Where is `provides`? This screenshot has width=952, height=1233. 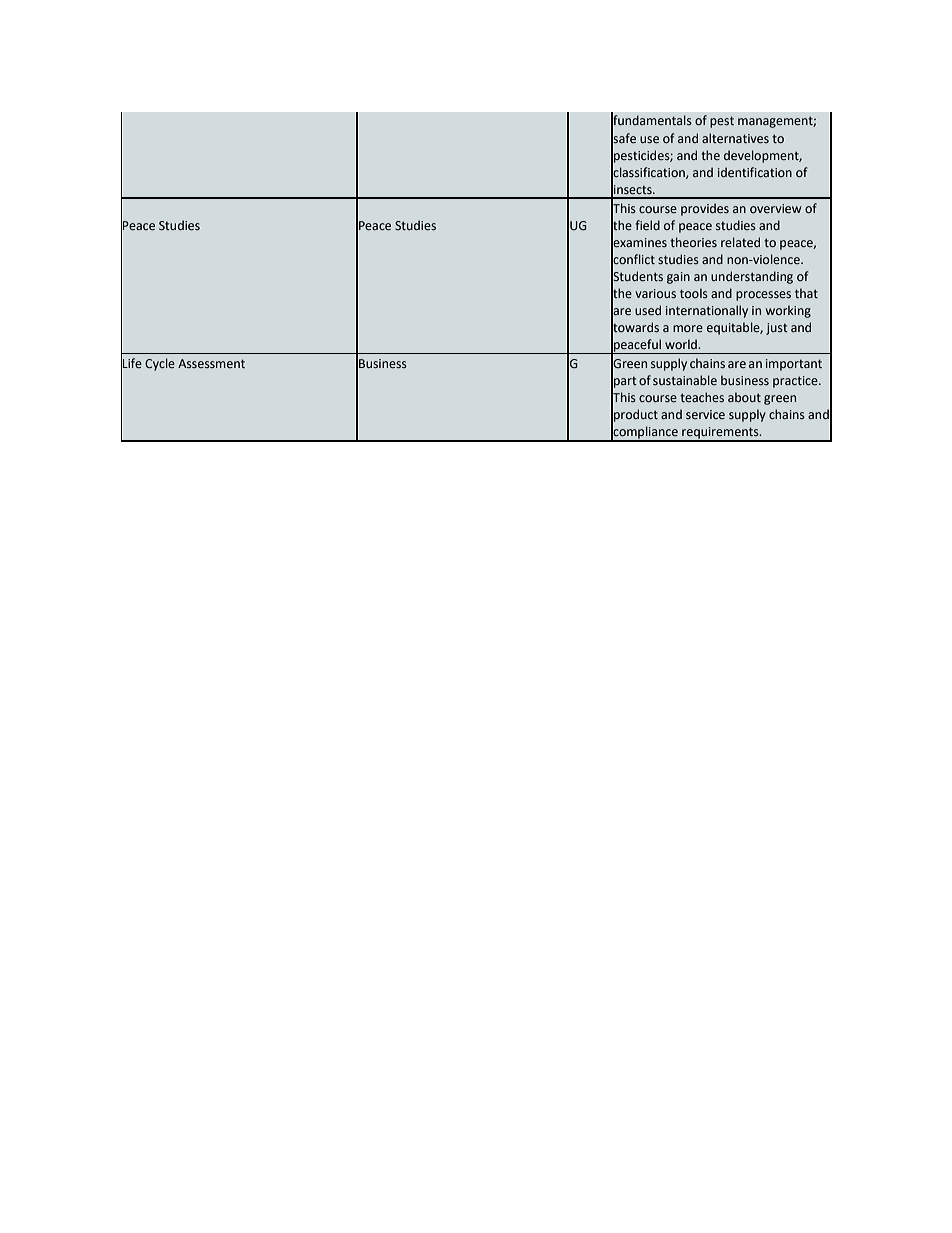 provides is located at coordinates (705, 209).
